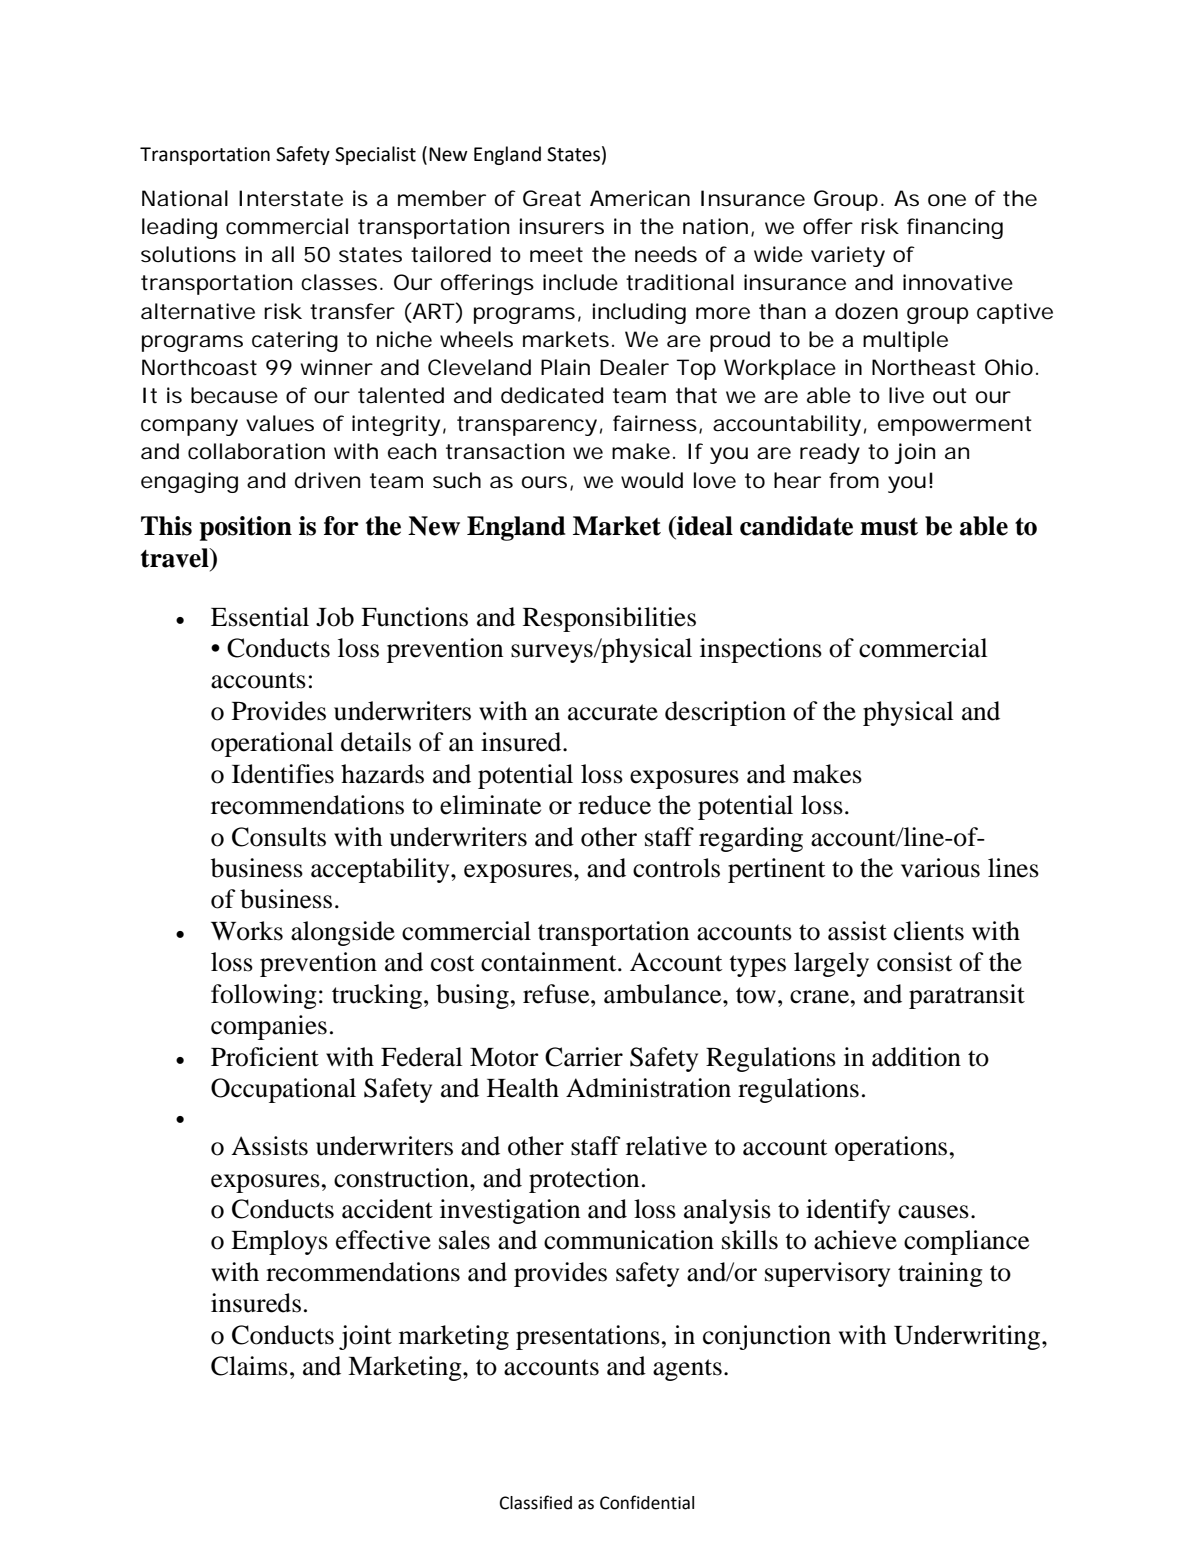 This screenshot has width=1195, height=1546. What do you see at coordinates (260, 617) in the screenshot?
I see `Essential` at bounding box center [260, 617].
